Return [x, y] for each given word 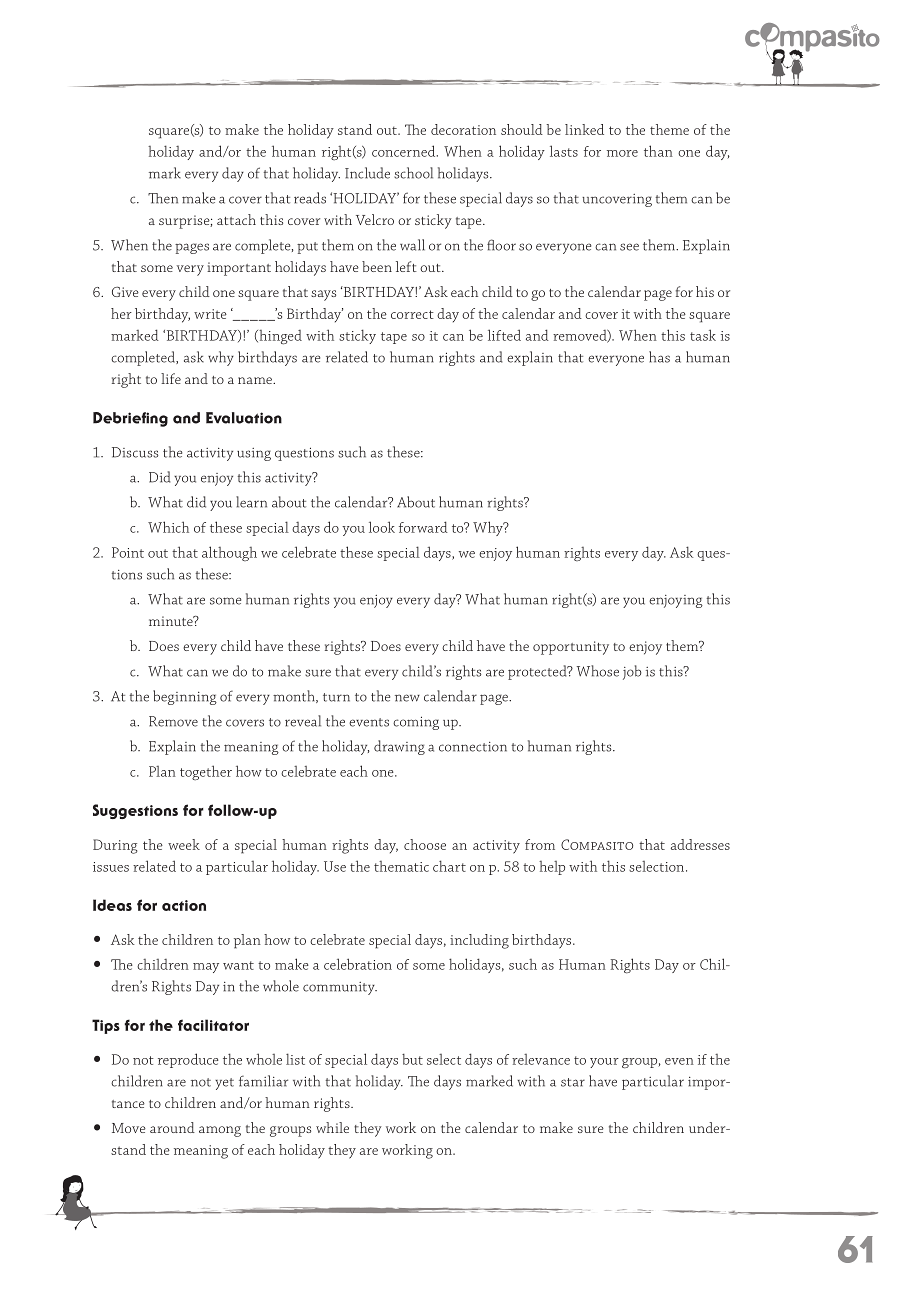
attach [236, 219]
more [622, 153]
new [407, 698]
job [632, 672]
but [412, 1059]
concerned [405, 151]
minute [172, 621]
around [172, 1127]
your [604, 1063]
